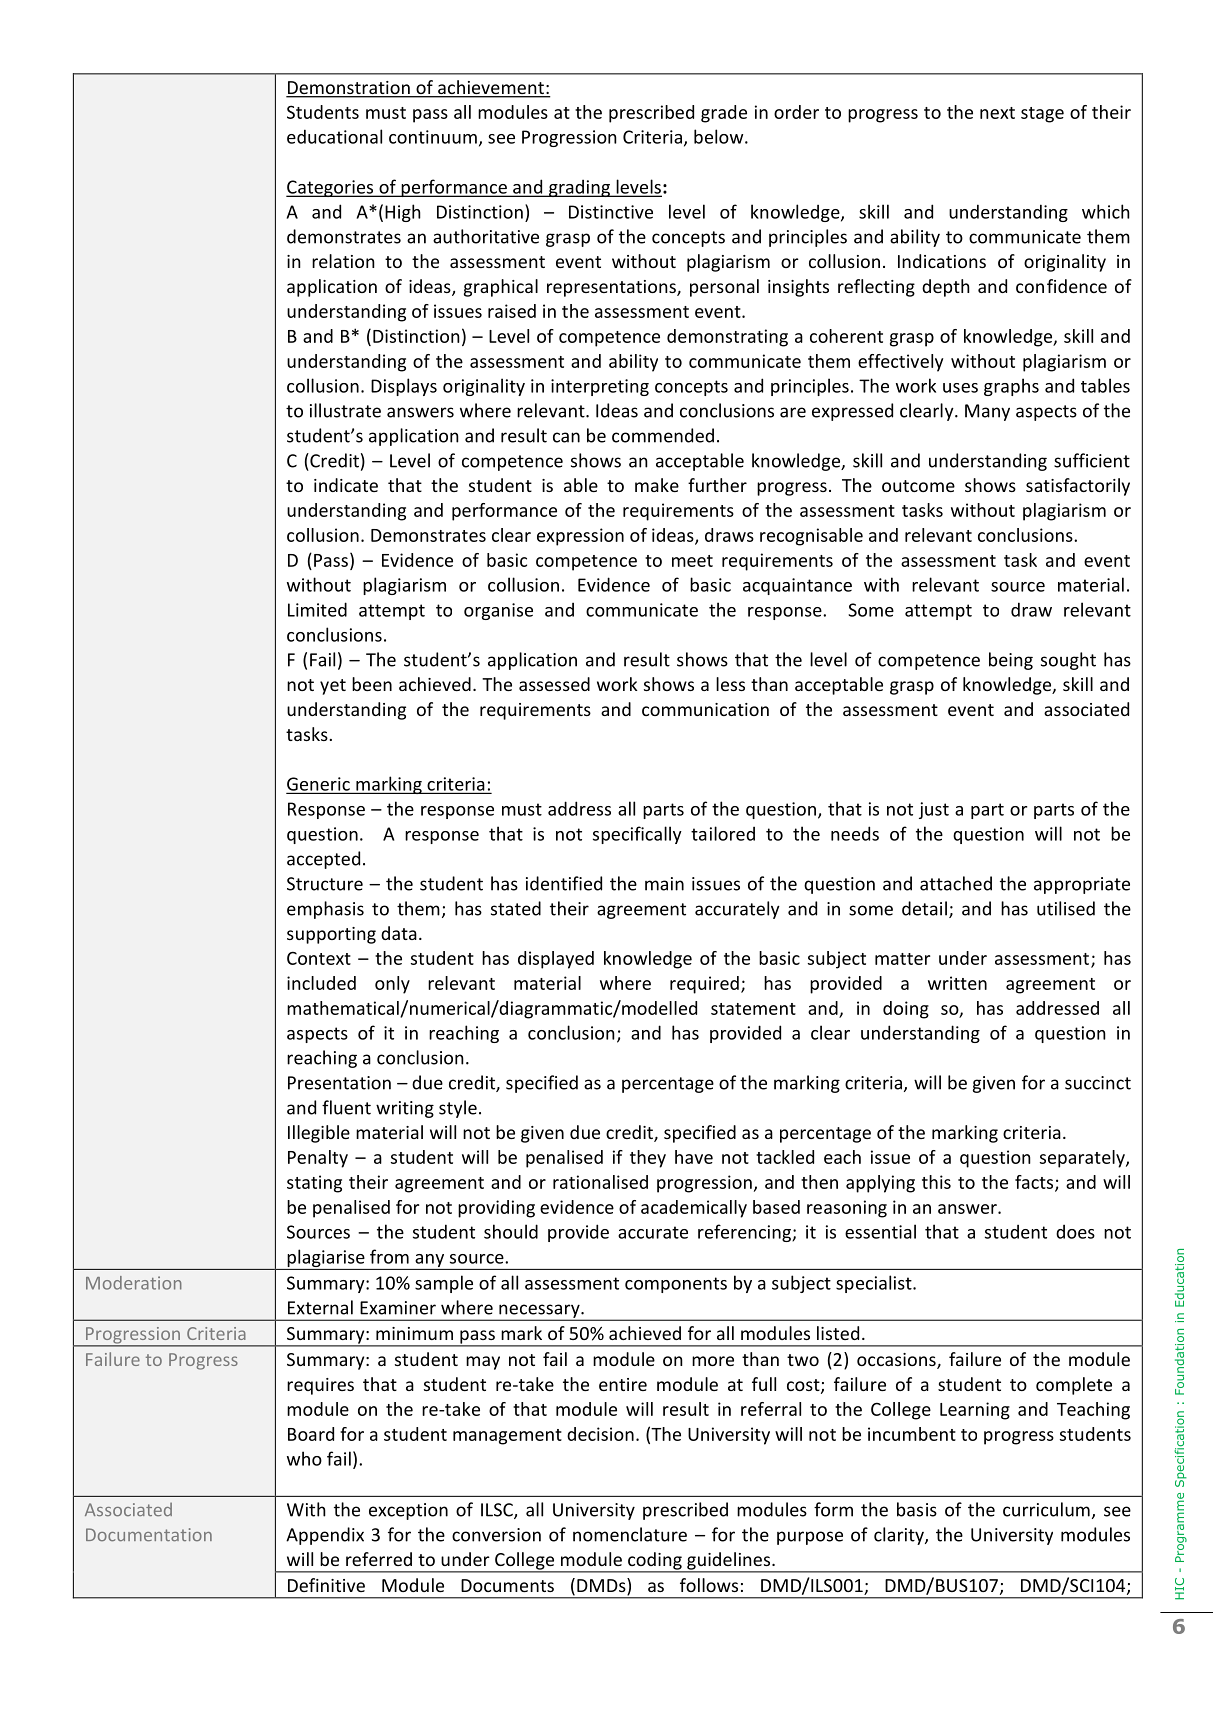 This image has height=1716, width=1213. Describe the element at coordinates (331, 188) in the image. I see `Categories` at that location.
